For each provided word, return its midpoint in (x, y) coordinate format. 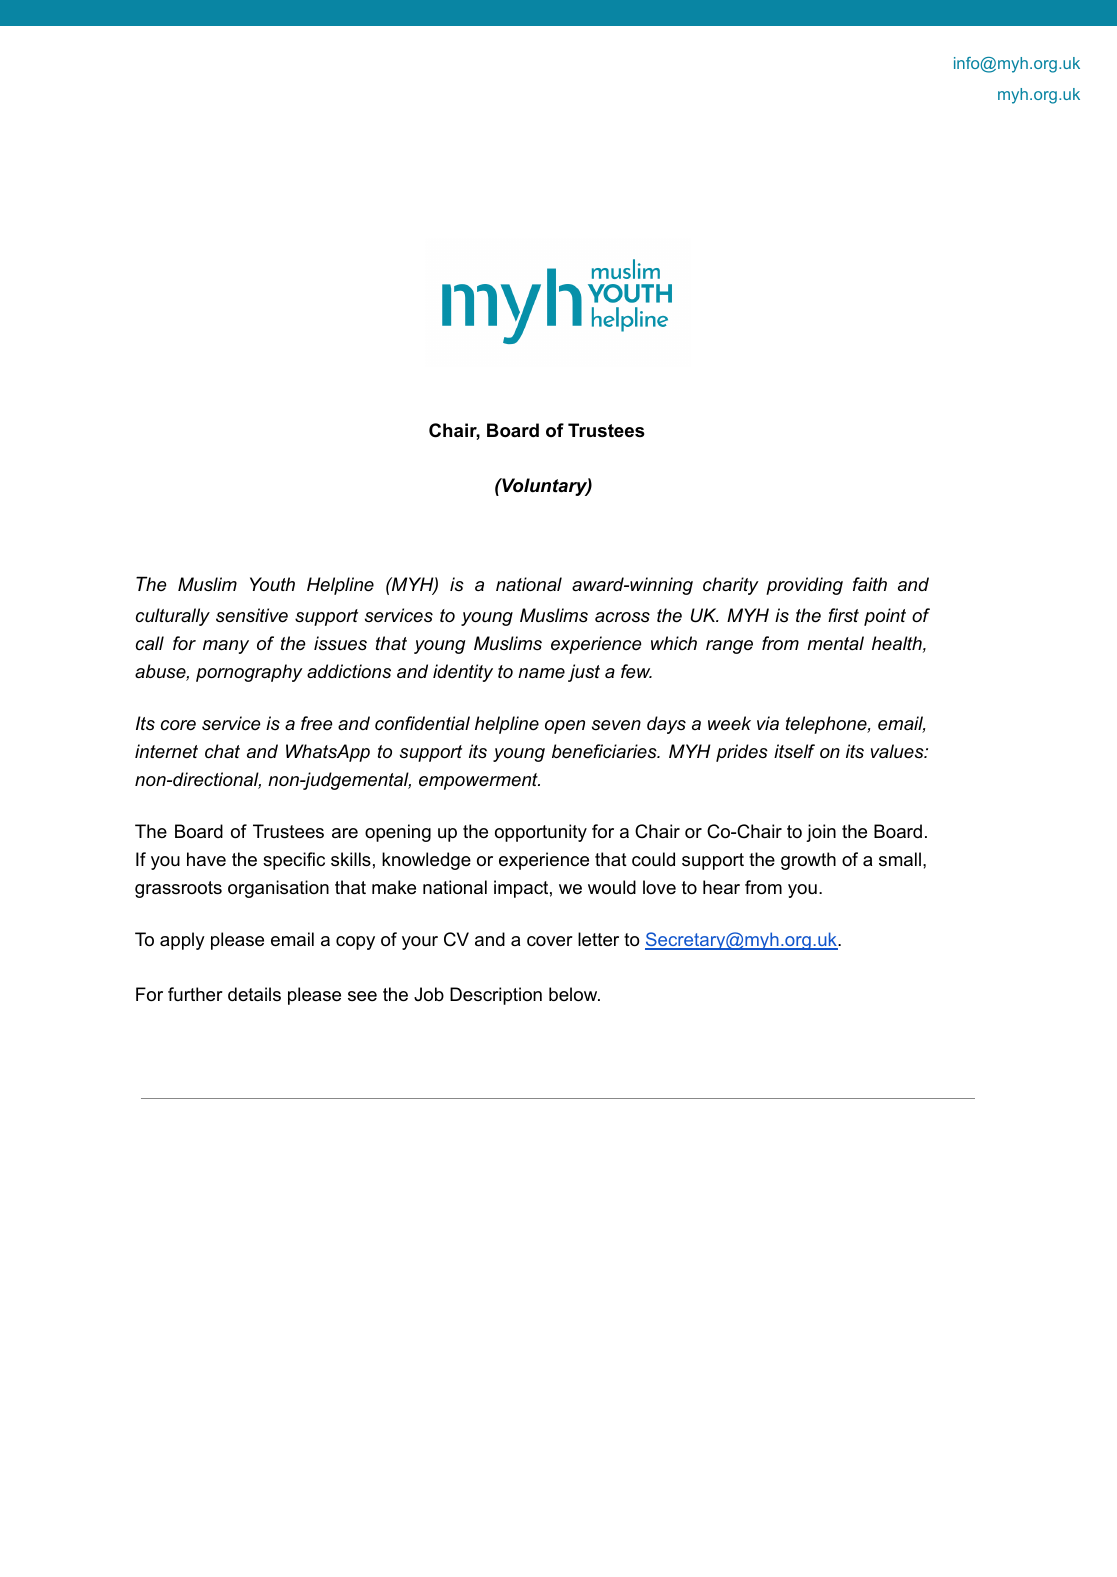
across (622, 617)
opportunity (541, 833)
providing (804, 586)
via (768, 723)
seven (616, 725)
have (206, 859)
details (254, 994)
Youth (272, 584)
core (178, 725)
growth (808, 861)
